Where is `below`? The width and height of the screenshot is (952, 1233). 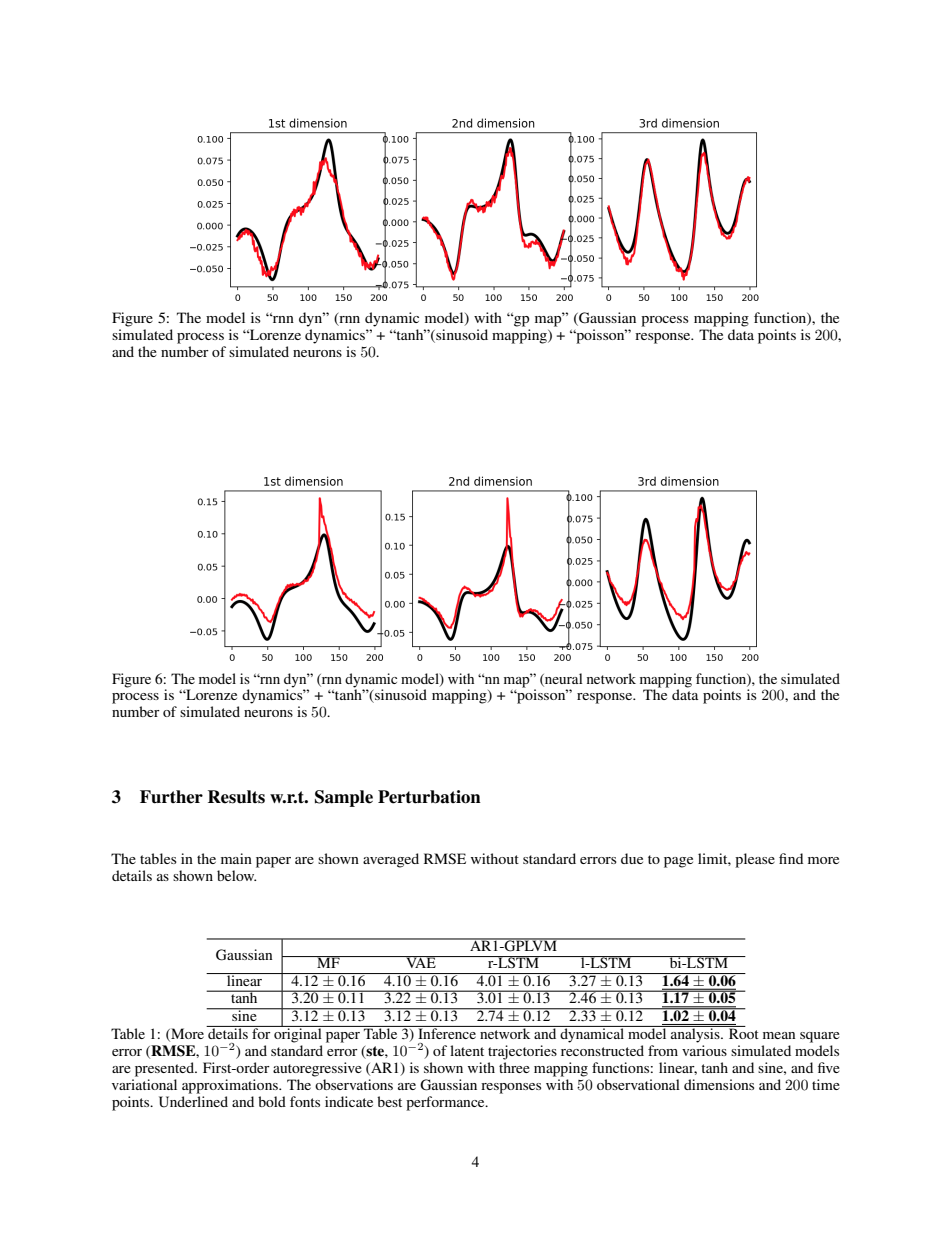
below is located at coordinates (236, 875).
